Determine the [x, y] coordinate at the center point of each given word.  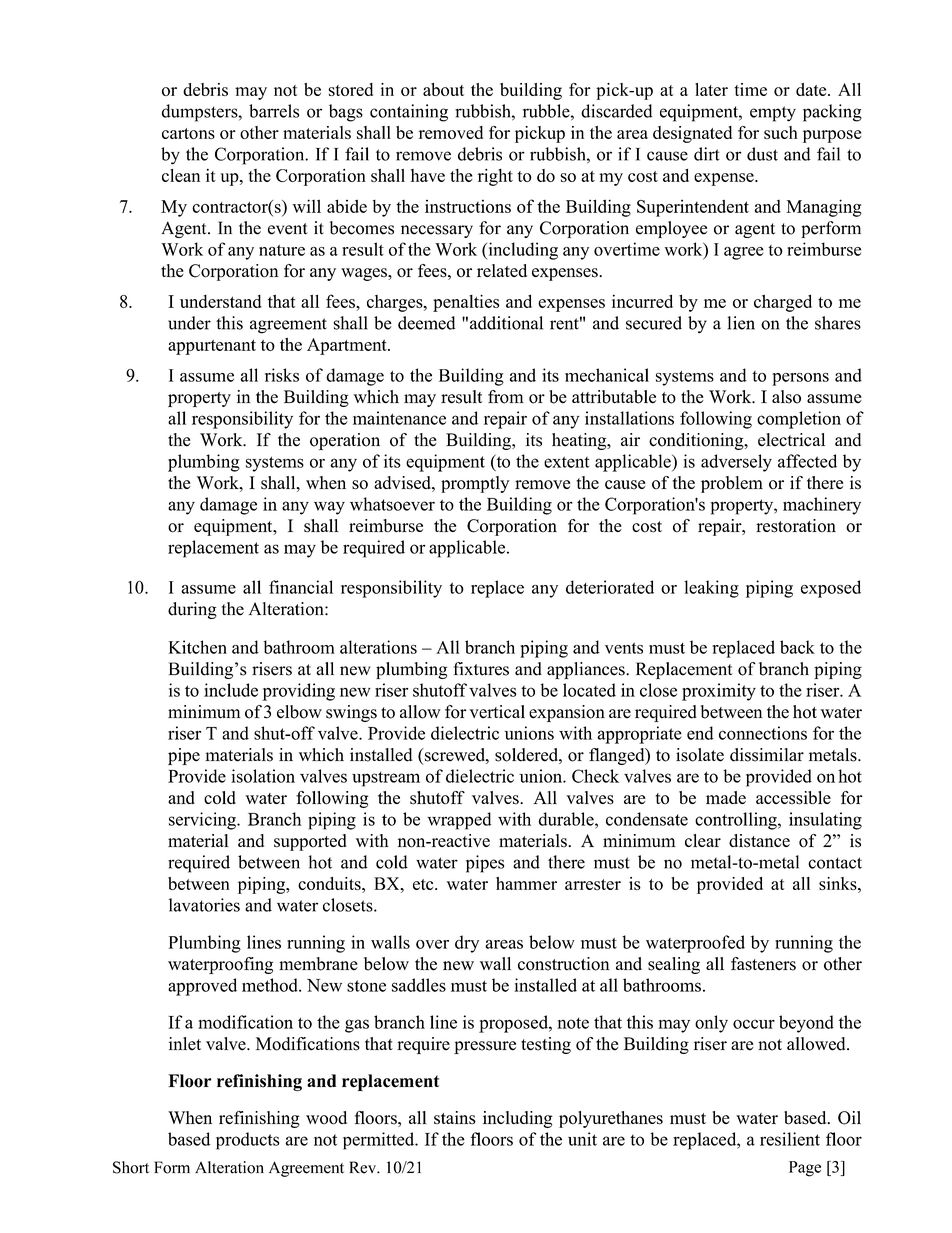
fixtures [481, 669]
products [247, 1141]
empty [773, 114]
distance [759, 841]
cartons [188, 133]
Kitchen [198, 647]
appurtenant [212, 347]
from [506, 397]
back [797, 647]
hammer [526, 883]
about [443, 89]
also [786, 397]
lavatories [204, 905]
